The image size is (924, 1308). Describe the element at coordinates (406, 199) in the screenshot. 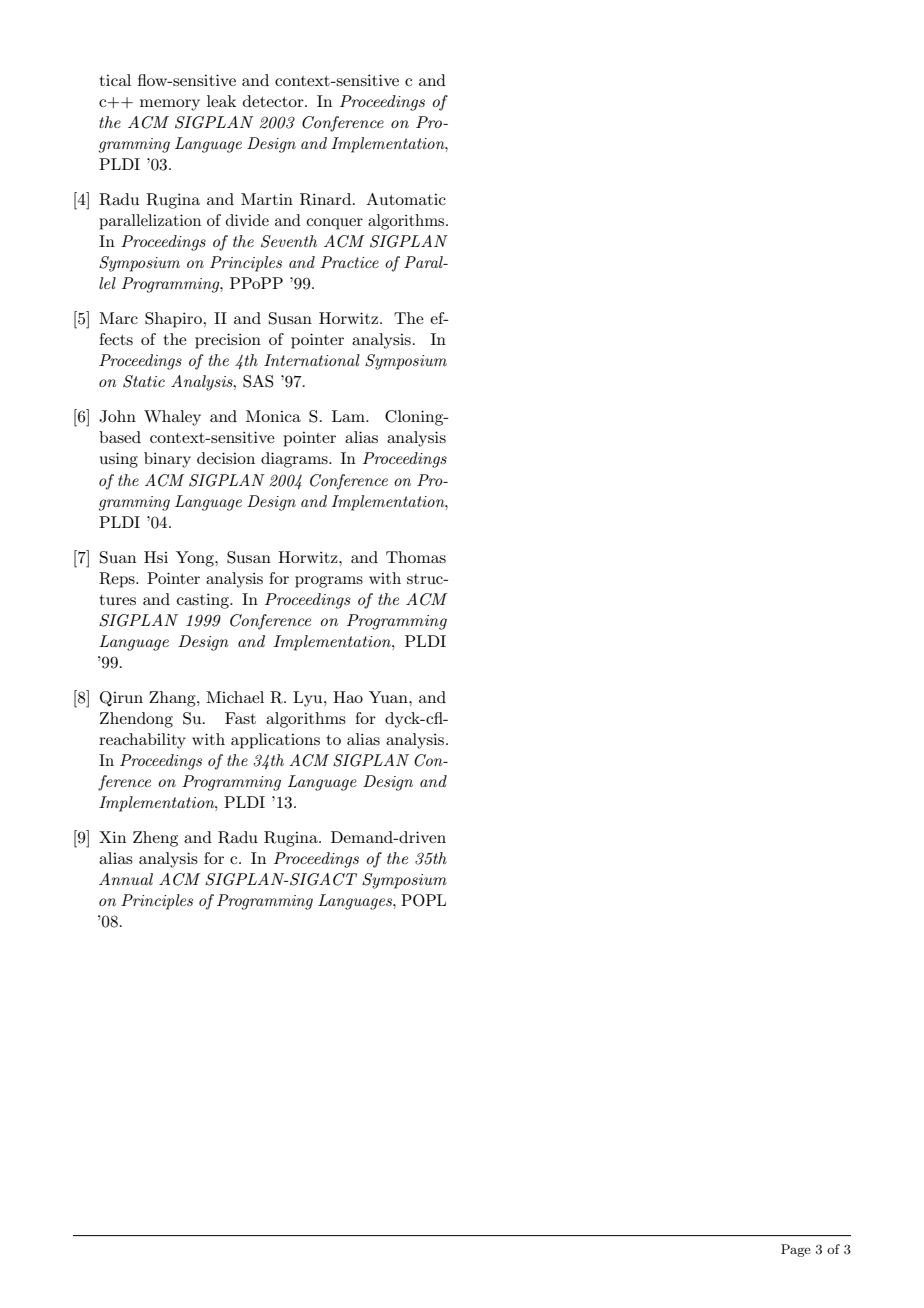

I see `Automatic` at that location.
